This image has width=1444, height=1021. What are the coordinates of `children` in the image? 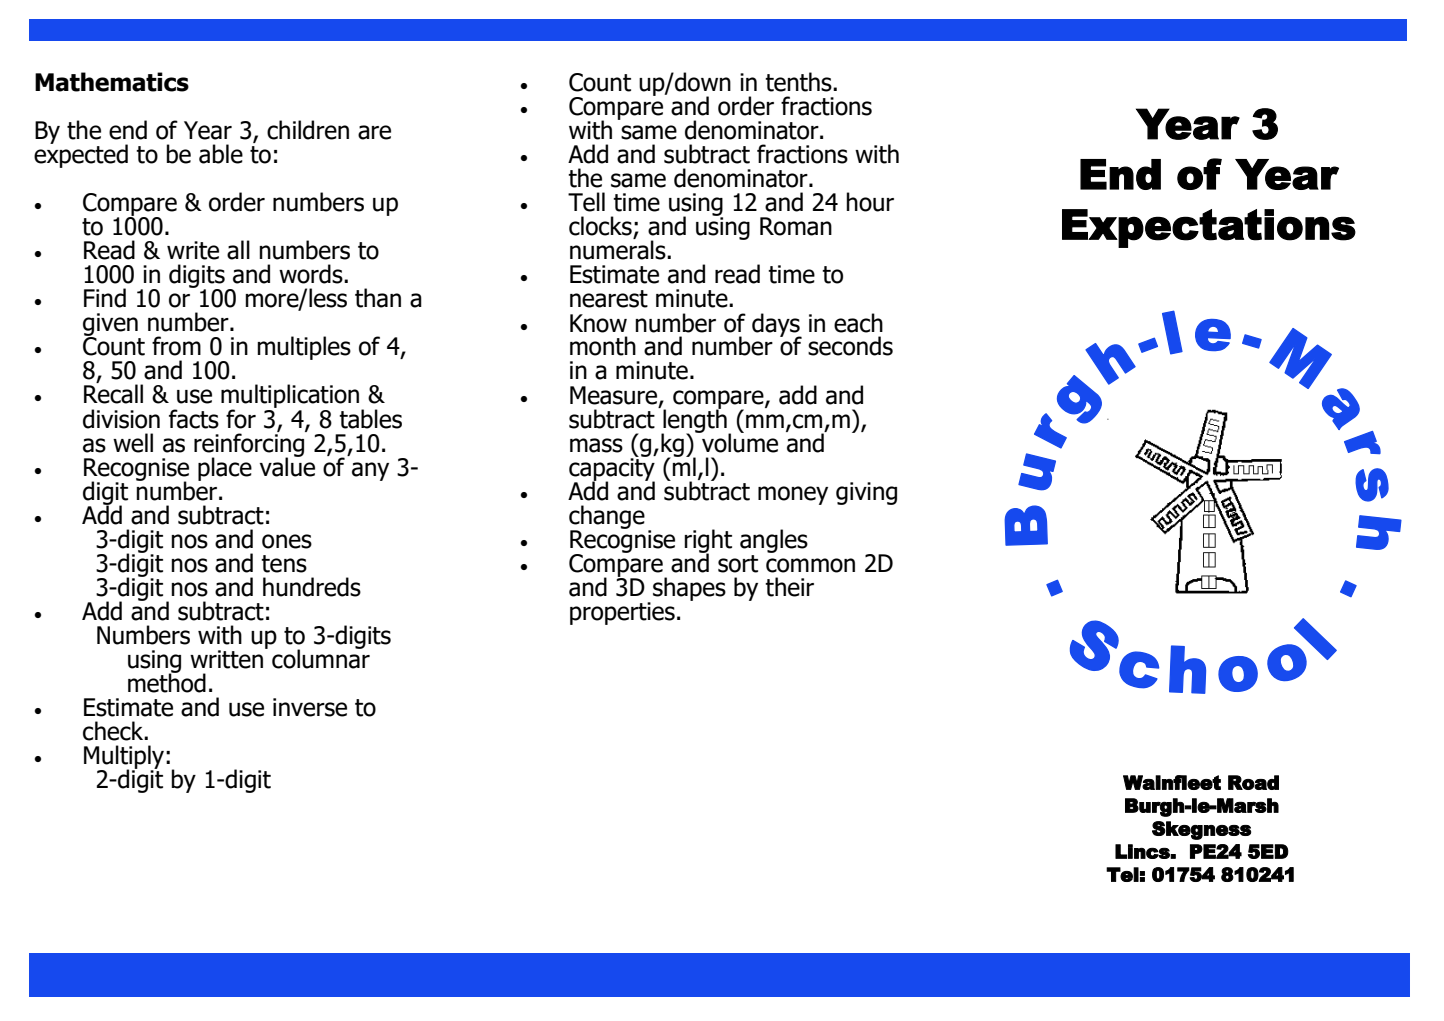 It's located at (308, 130).
